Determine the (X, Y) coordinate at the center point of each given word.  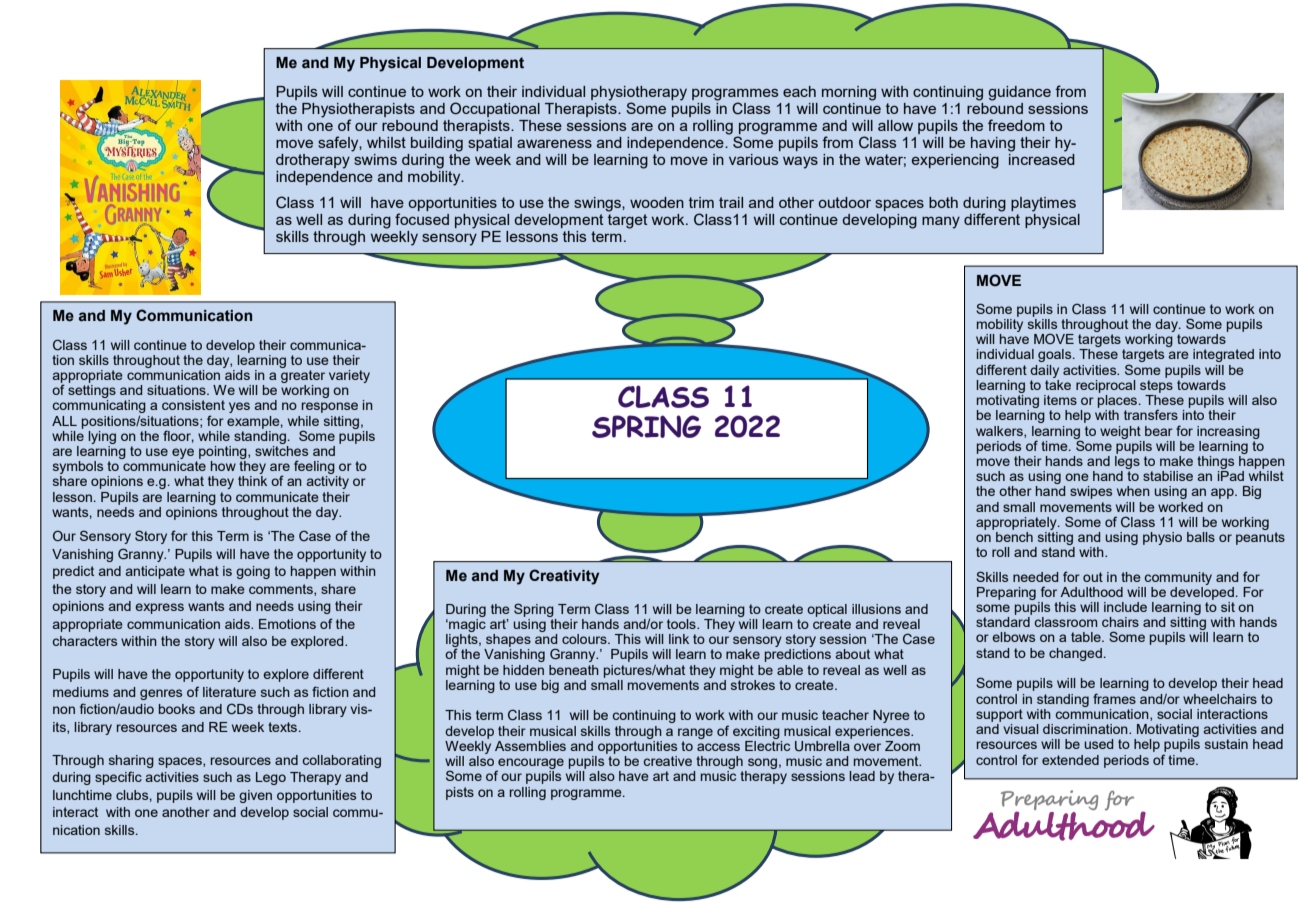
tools (682, 624)
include (1125, 607)
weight (1120, 432)
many (941, 223)
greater (303, 376)
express (159, 608)
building (437, 144)
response (330, 407)
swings (598, 204)
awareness (554, 143)
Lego (271, 778)
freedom (1016, 125)
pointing (224, 452)
